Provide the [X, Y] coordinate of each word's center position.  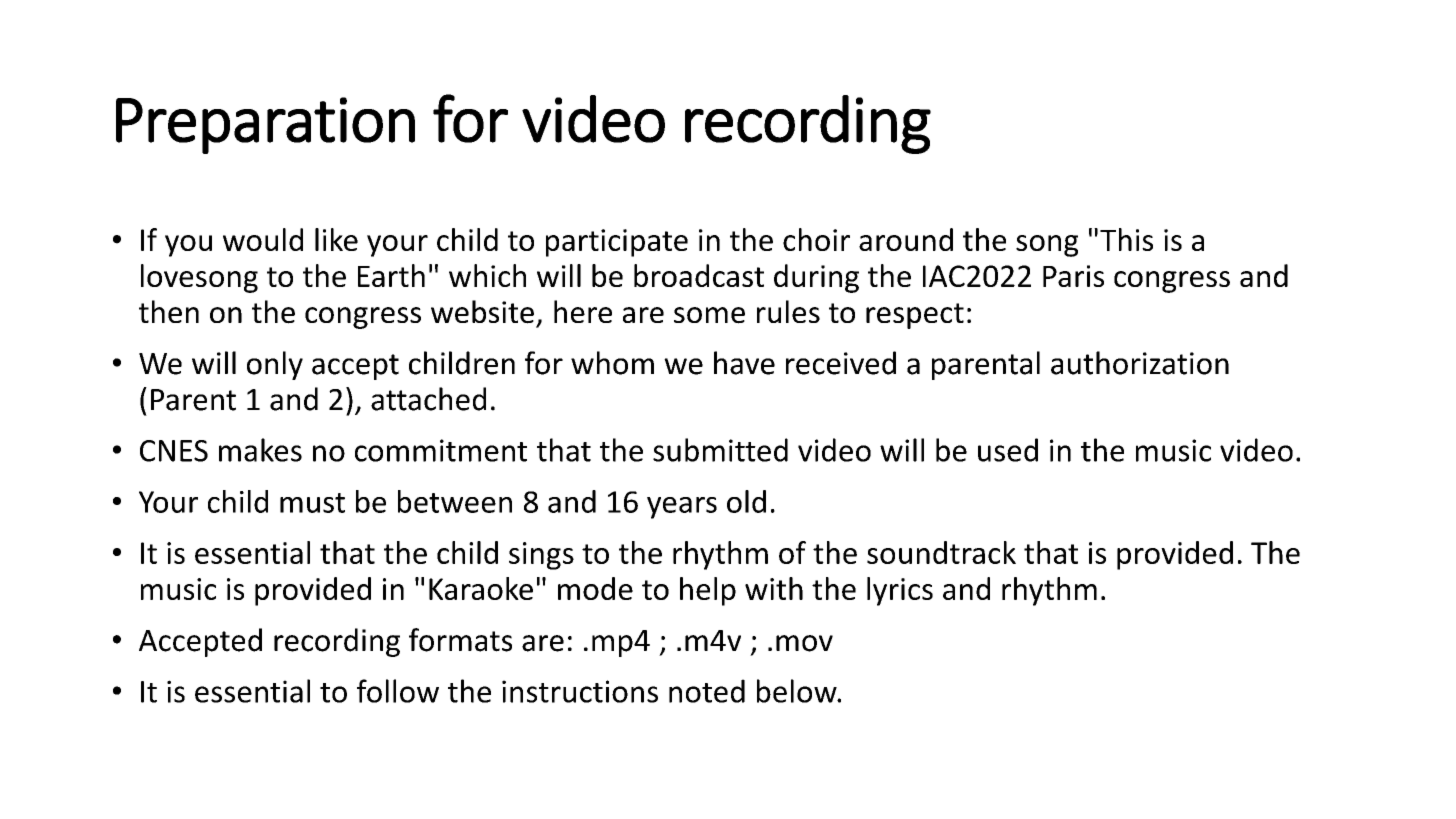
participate [617, 243]
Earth [391, 275]
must [312, 503]
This [1126, 239]
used [1008, 450]
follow [398, 691]
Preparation [265, 125]
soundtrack [941, 552]
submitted [720, 450]
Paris [1073, 276]
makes [260, 450]
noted [707, 691]
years [682, 508]
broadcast [699, 275]
